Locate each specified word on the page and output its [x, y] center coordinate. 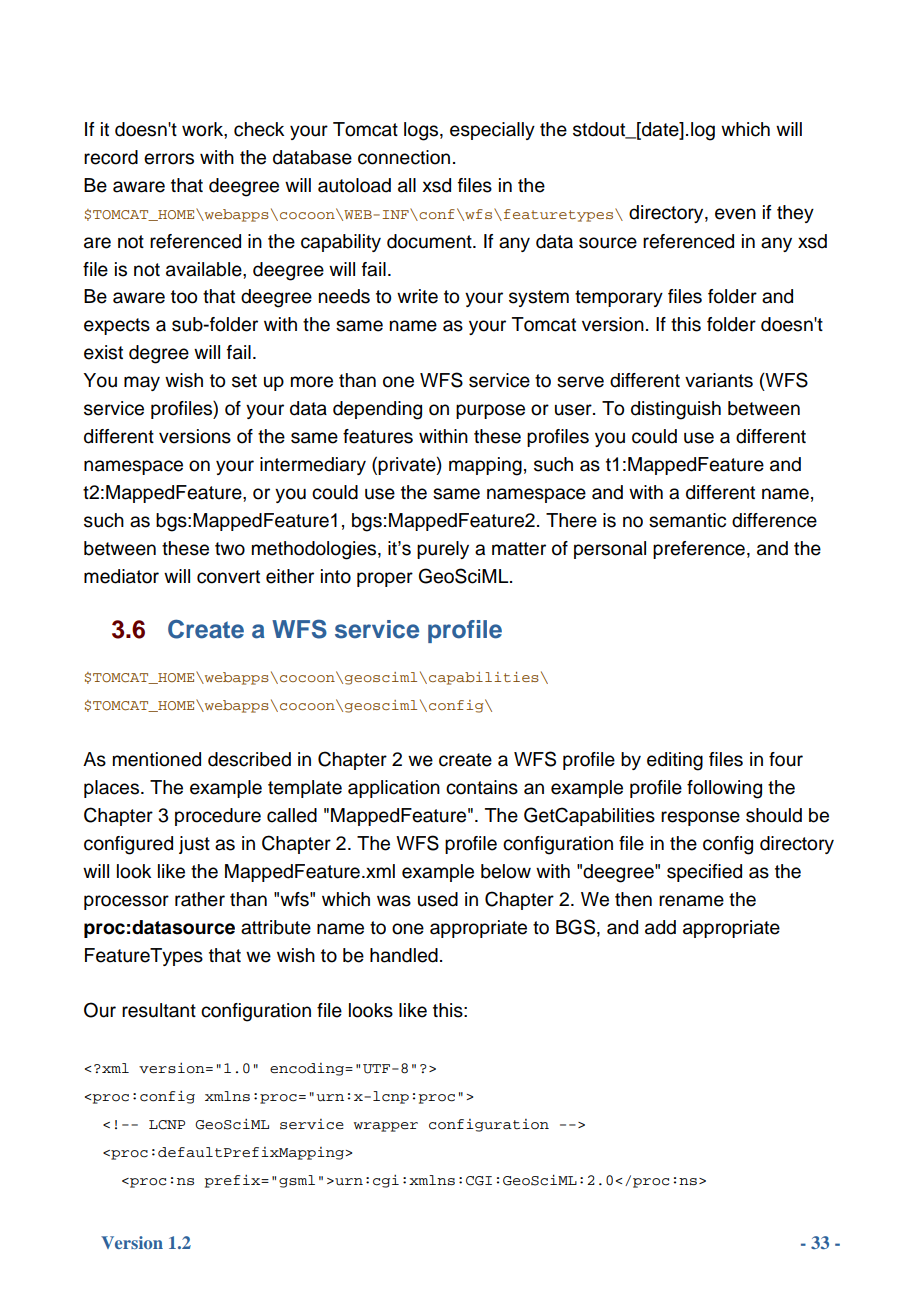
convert [228, 577]
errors [169, 159]
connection [404, 157]
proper [385, 579]
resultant [159, 1010]
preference [699, 550]
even [735, 214]
